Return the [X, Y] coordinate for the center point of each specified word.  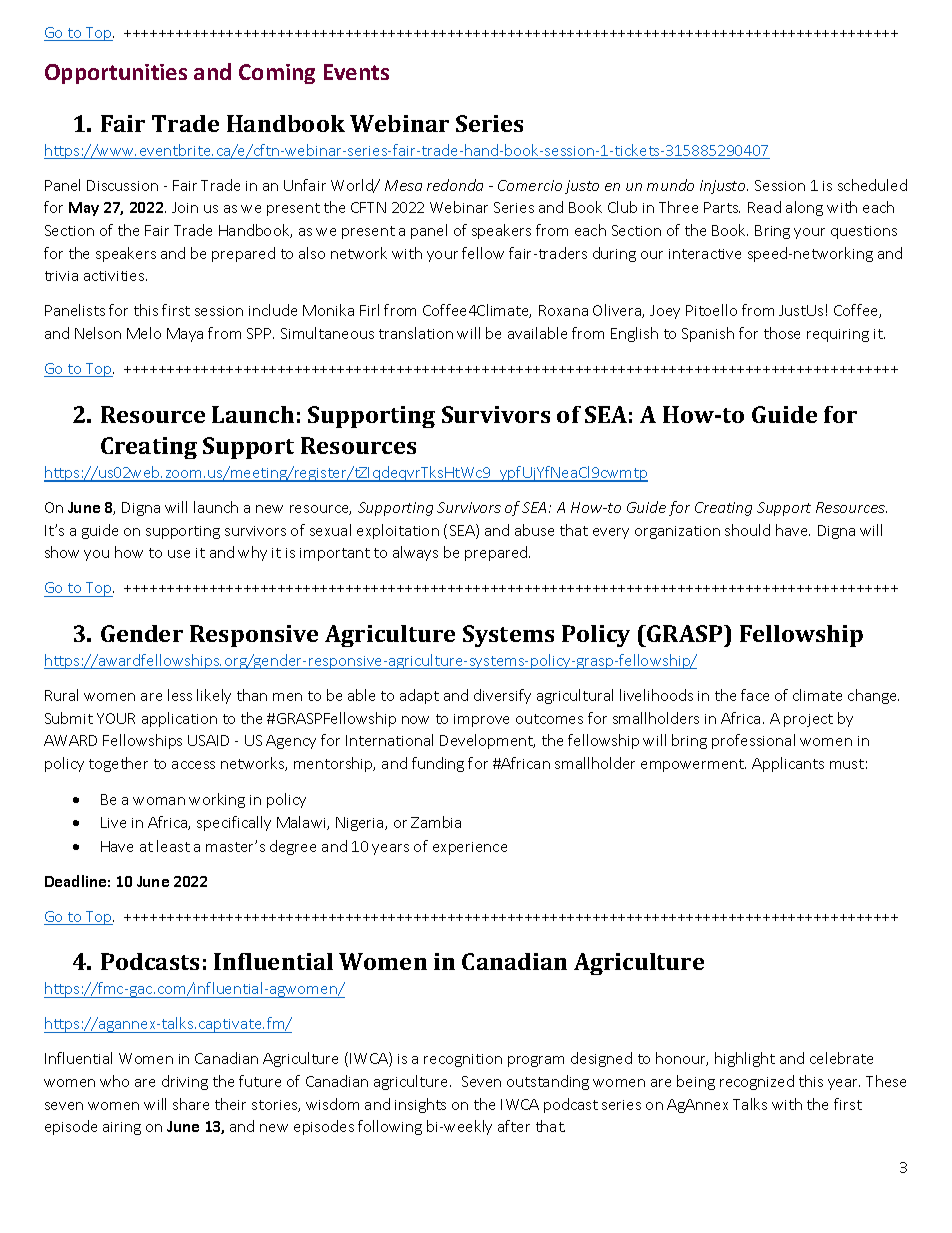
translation [416, 333]
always [415, 553]
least [173, 846]
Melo [144, 333]
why [252, 553]
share [191, 1104]
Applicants [788, 764]
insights [420, 1105]
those [782, 333]
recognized [757, 1082]
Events [356, 72]
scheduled [872, 185]
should [747, 530]
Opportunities [116, 74]
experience [470, 848]
